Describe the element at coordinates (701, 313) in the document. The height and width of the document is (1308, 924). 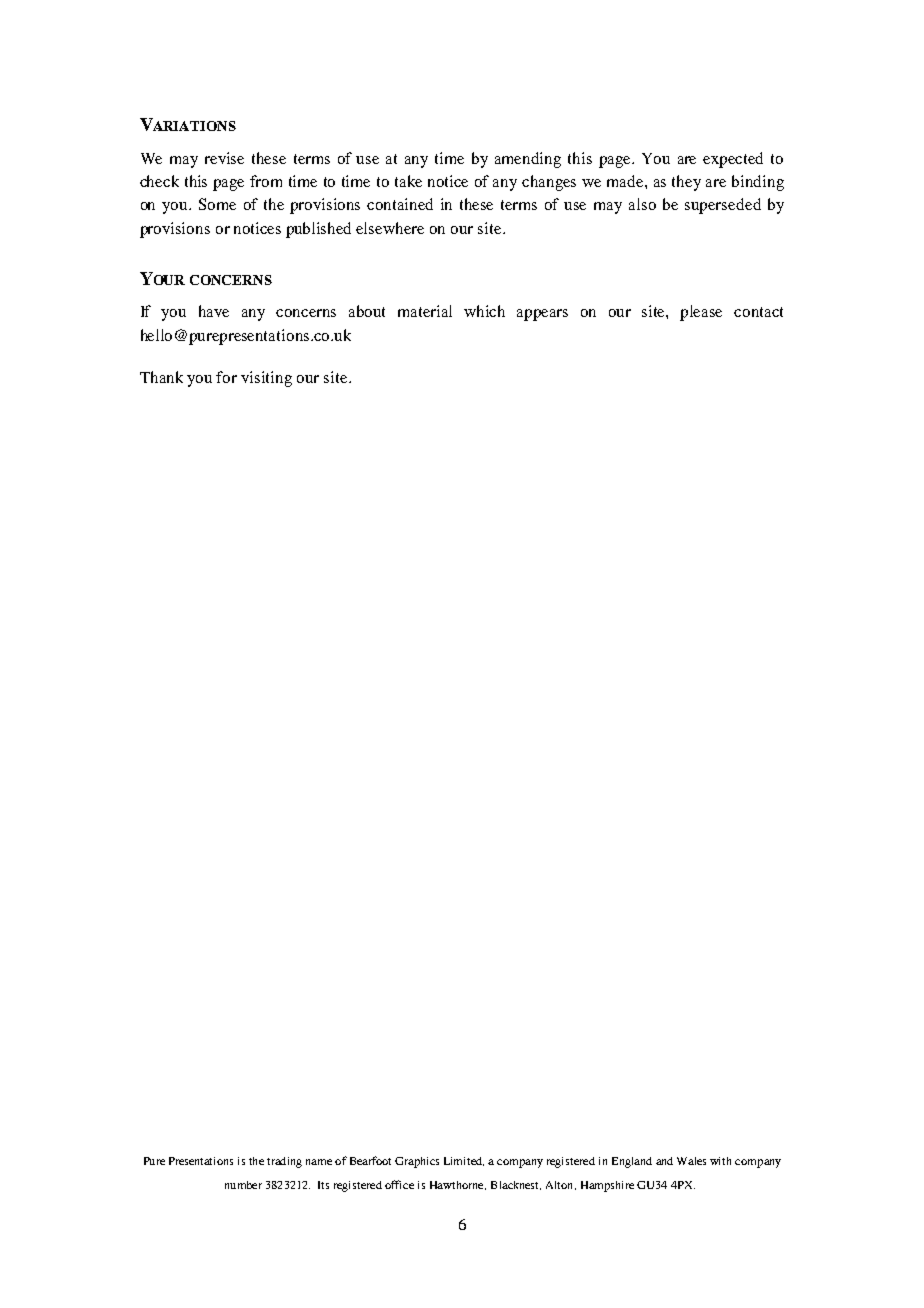
I see `please` at that location.
